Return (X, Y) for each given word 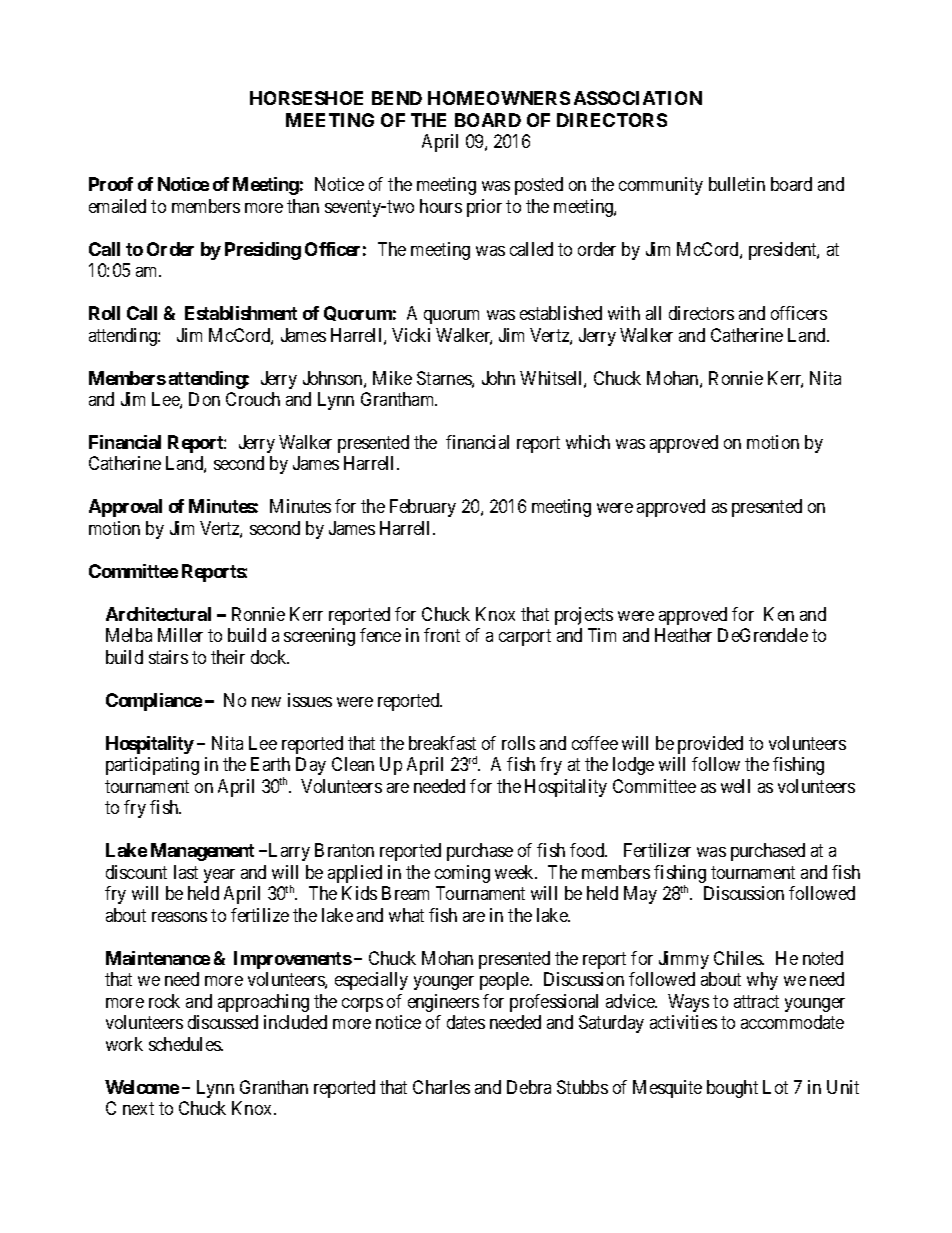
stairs (168, 657)
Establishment (241, 313)
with (624, 313)
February (423, 508)
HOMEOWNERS (499, 98)
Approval (125, 508)
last (186, 872)
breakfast (442, 743)
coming (462, 874)
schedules (185, 1044)
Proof (111, 184)
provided (710, 745)
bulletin (737, 184)
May (640, 895)
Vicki (411, 335)
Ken (779, 614)
